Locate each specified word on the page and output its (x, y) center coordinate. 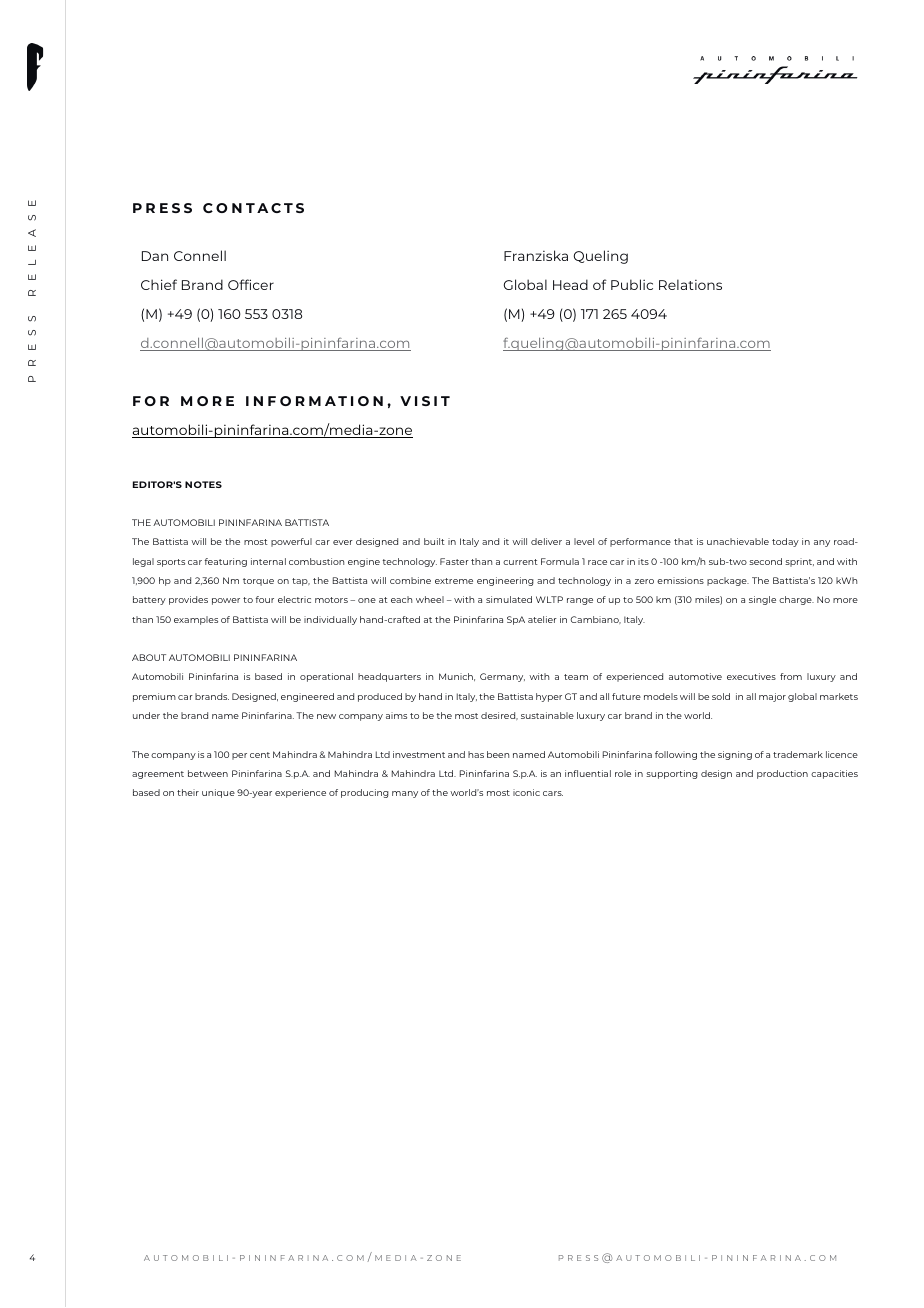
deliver (546, 541)
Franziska (536, 255)
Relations (690, 284)
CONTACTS (253, 208)
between (208, 773)
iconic (526, 792)
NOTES (203, 484)
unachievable (738, 541)
